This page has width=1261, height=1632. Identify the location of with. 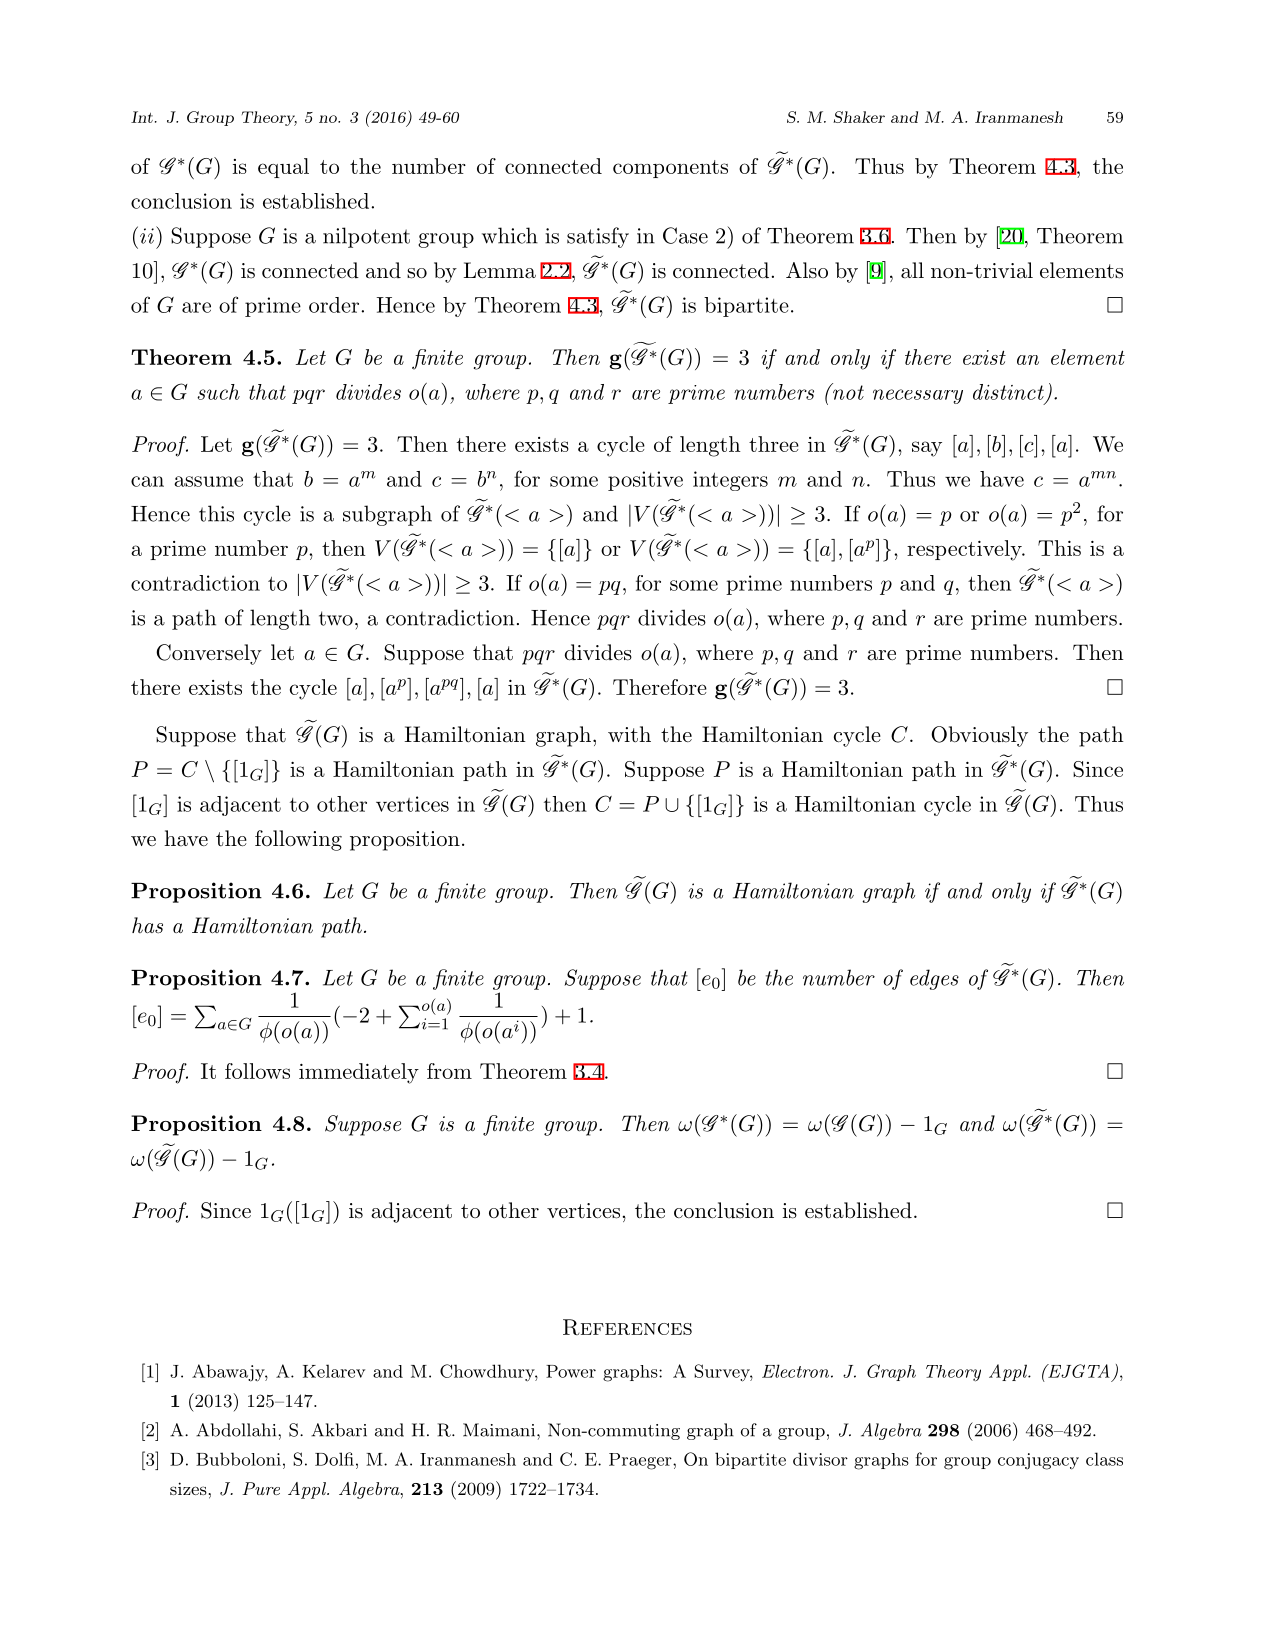
(629, 734).
